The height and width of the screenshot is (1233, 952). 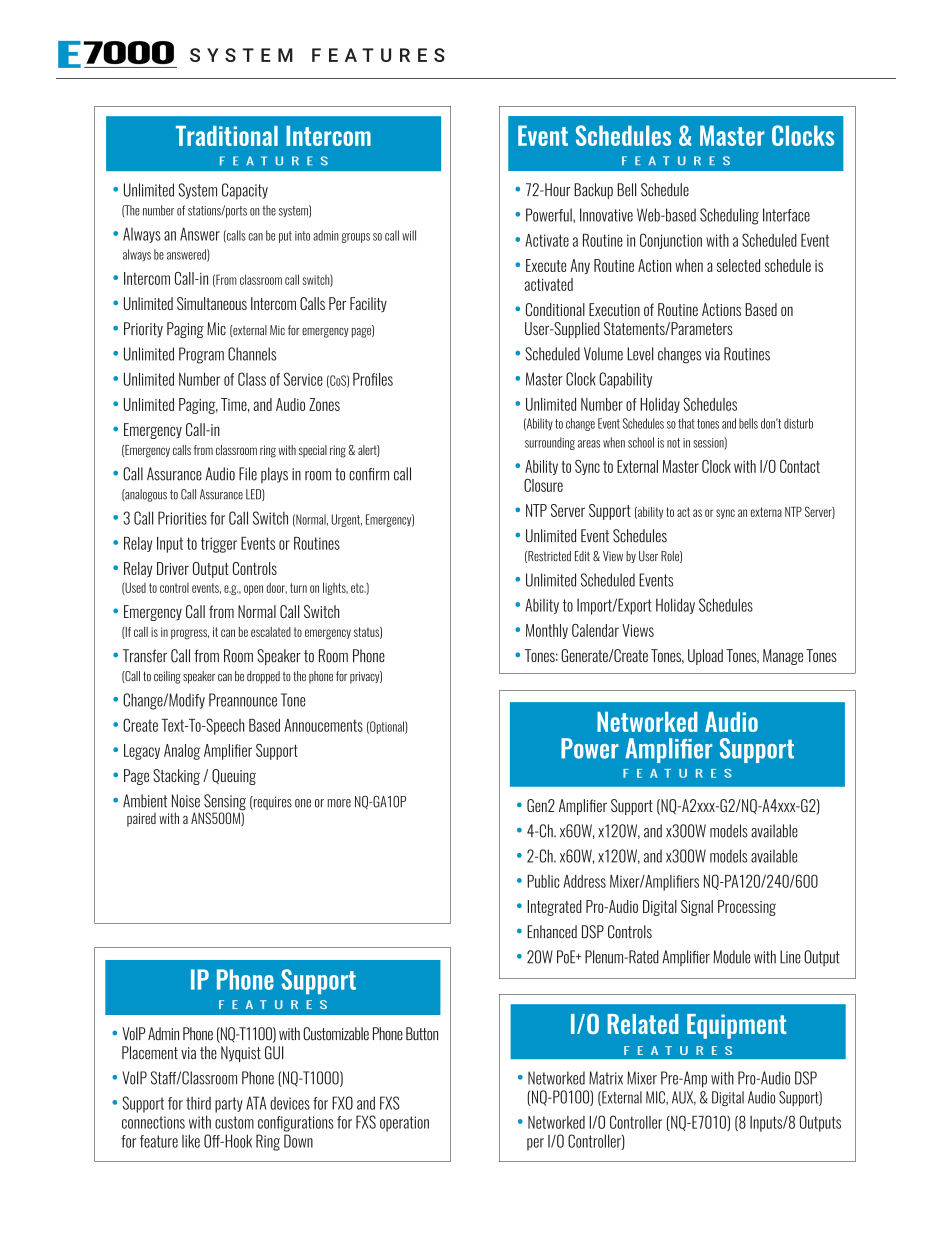 What do you see at coordinates (227, 136) in the screenshot?
I see `Traditional` at bounding box center [227, 136].
